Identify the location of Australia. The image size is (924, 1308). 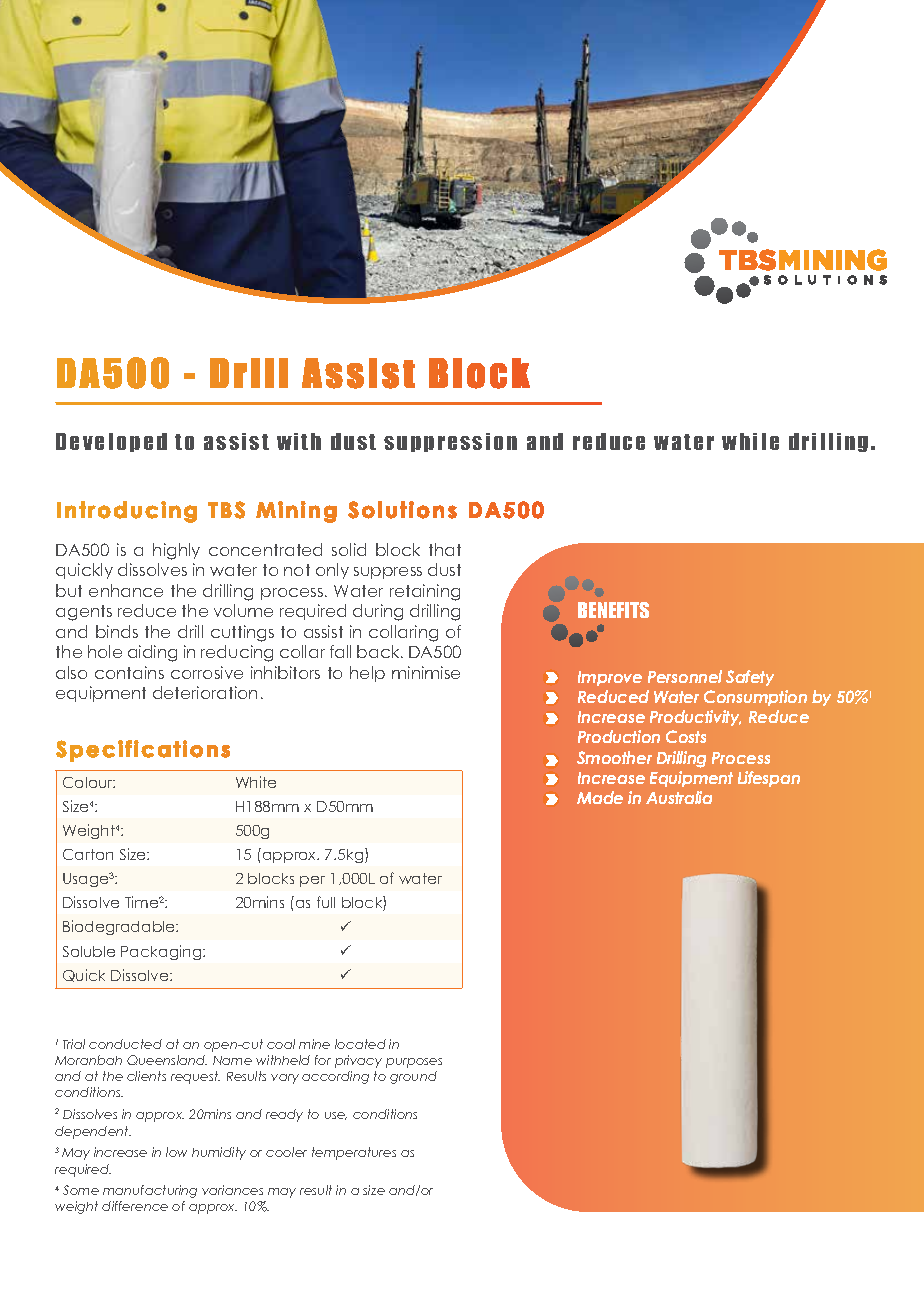
(679, 797).
